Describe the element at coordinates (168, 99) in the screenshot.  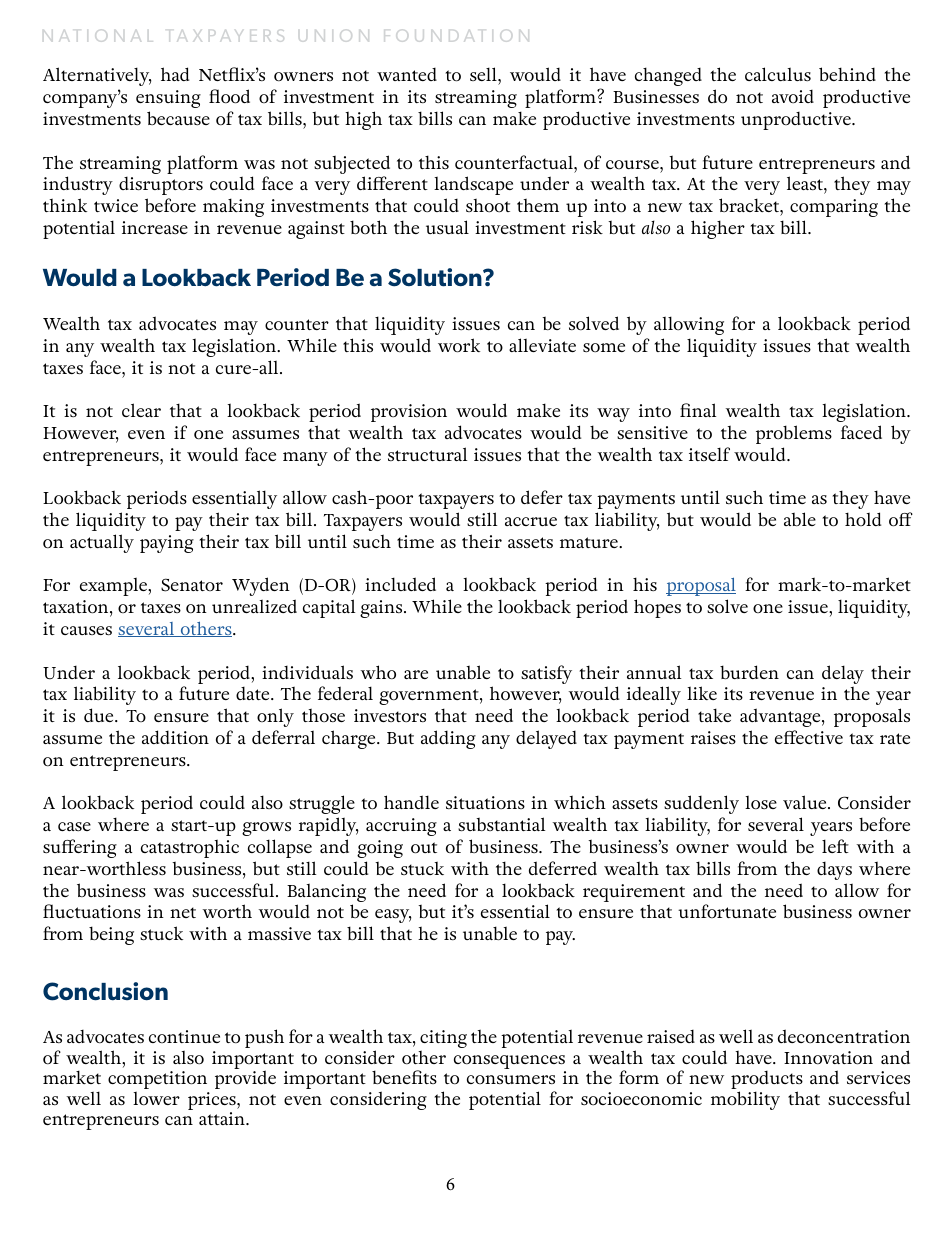
I see `ensuing` at that location.
